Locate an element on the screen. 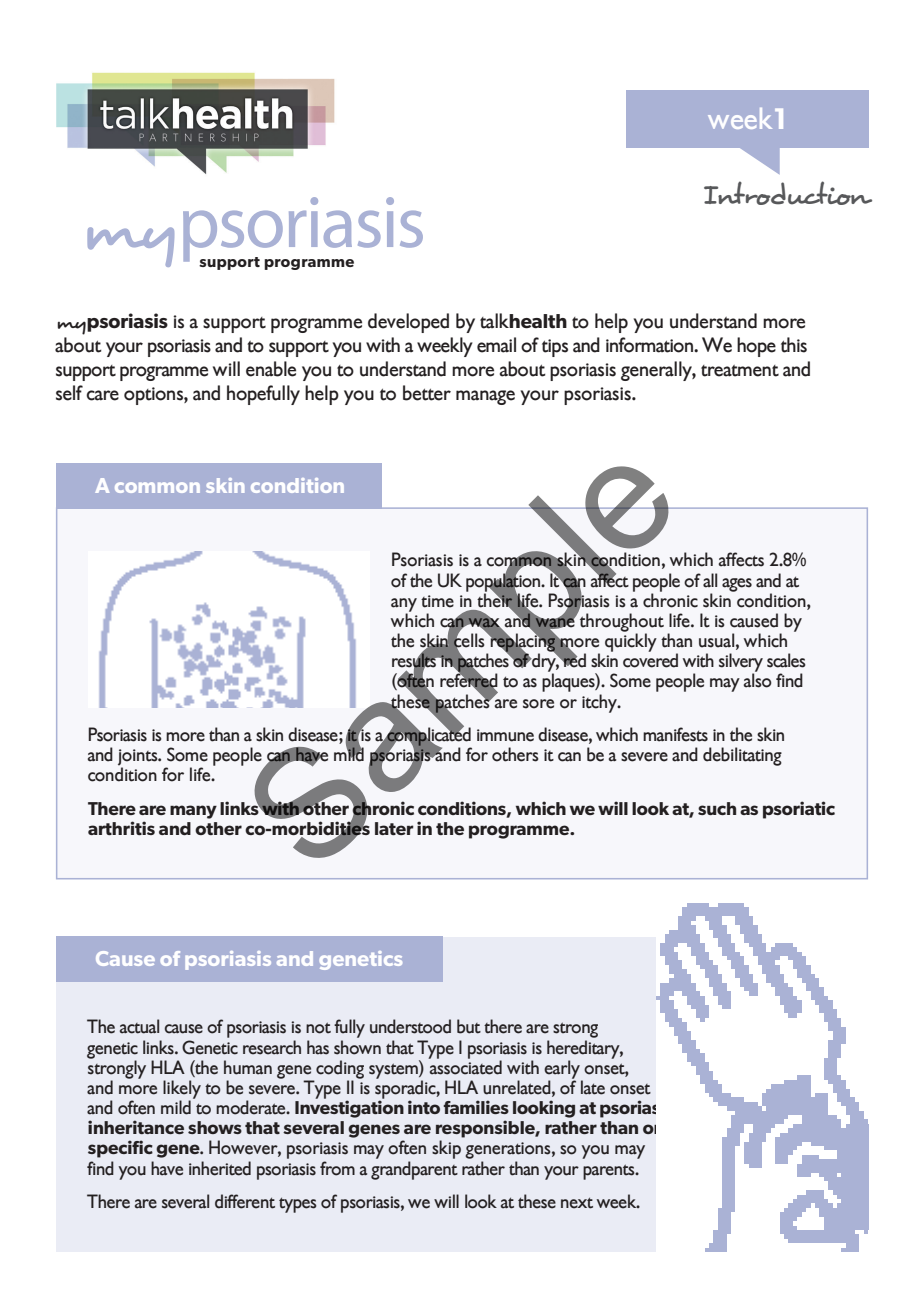 The image size is (924, 1308). immune is located at coordinates (505, 735).
